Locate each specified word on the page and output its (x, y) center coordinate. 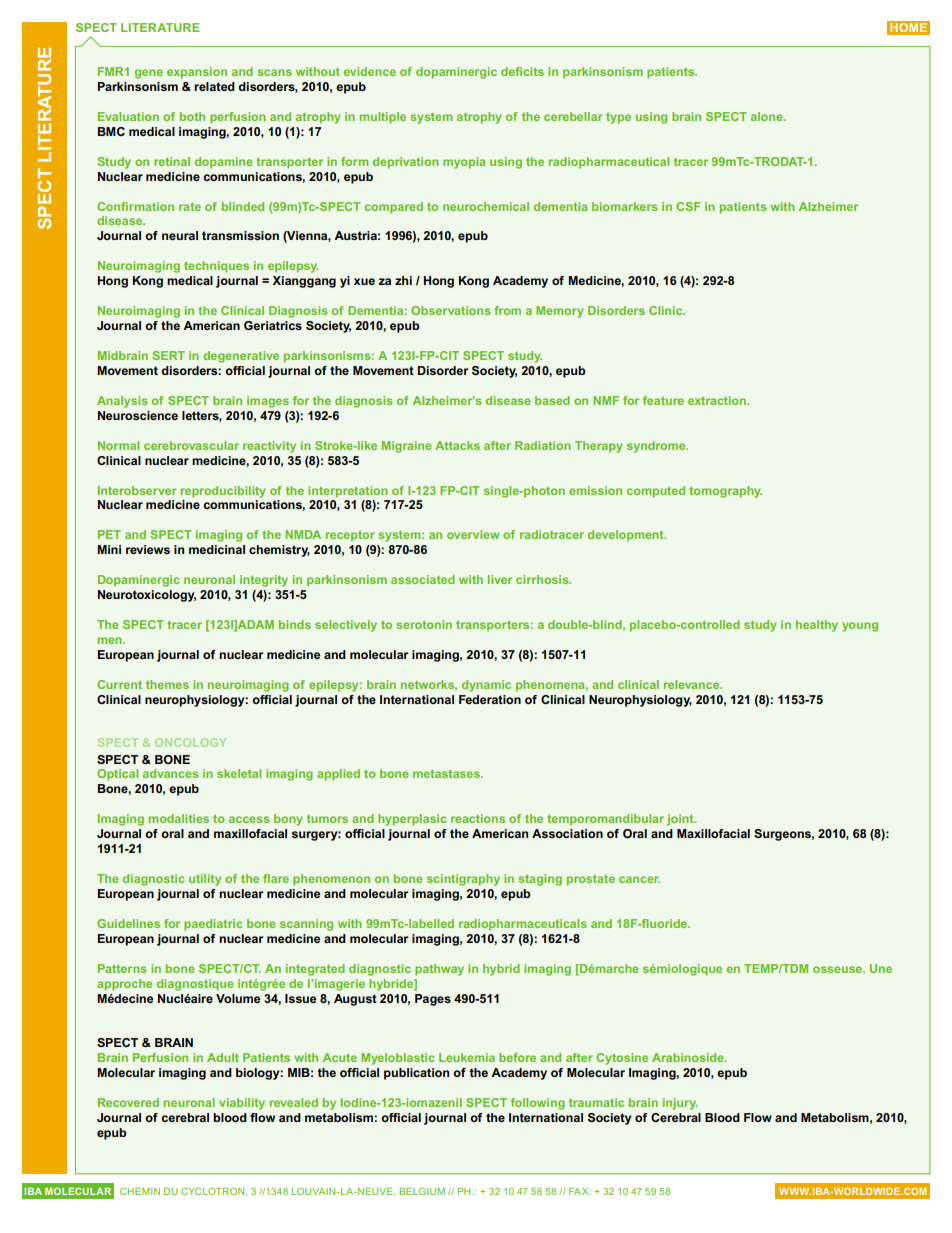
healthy (817, 626)
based (552, 400)
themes (167, 684)
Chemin (140, 1191)
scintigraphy (463, 880)
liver (500, 579)
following (538, 1104)
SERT (168, 355)
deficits (522, 71)
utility (205, 880)
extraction (718, 400)
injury (680, 1104)
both (192, 116)
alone (768, 116)
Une (881, 968)
